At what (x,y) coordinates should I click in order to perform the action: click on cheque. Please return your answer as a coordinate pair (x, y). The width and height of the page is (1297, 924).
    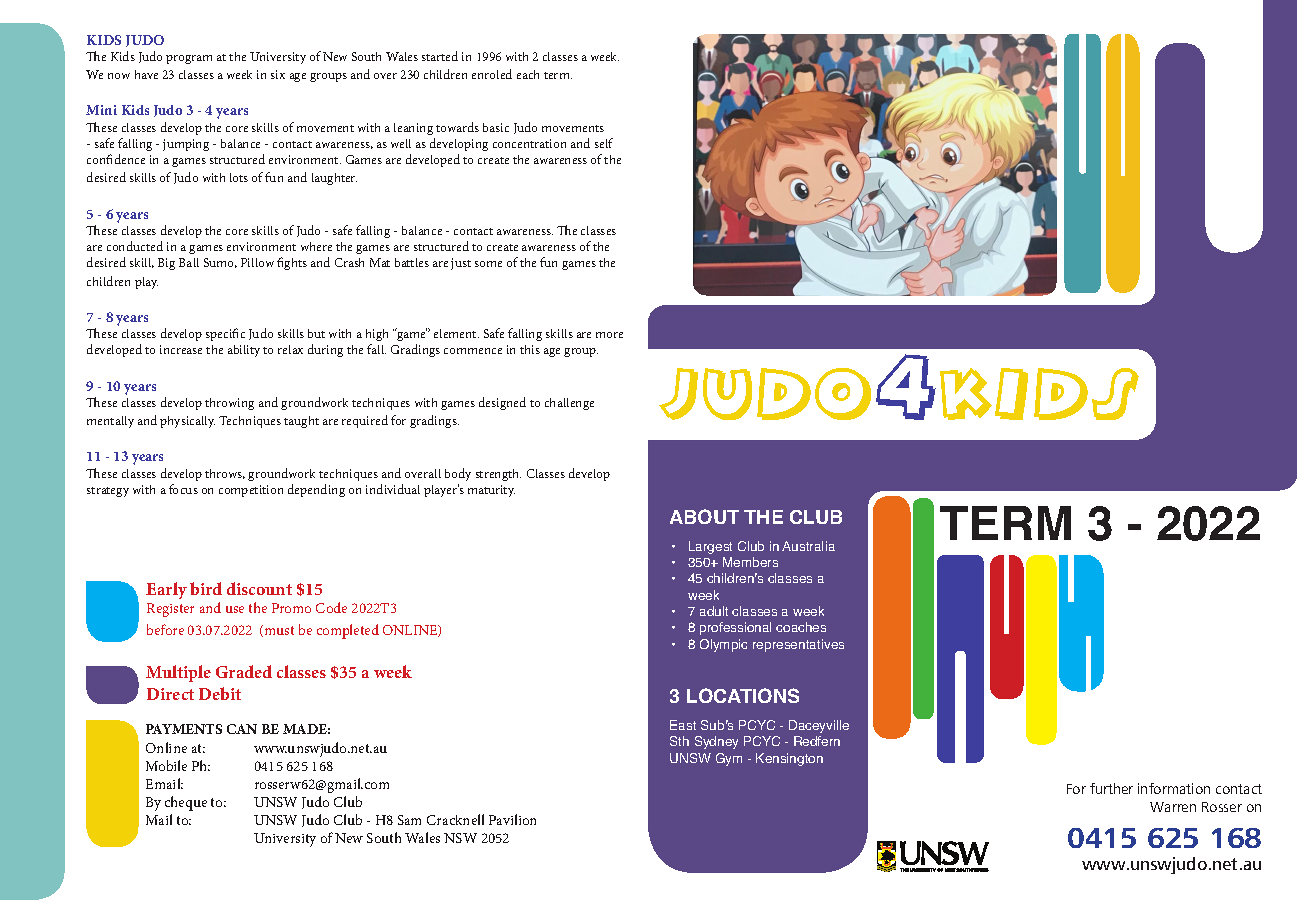
    Looking at the image, I should click on (186, 803).
